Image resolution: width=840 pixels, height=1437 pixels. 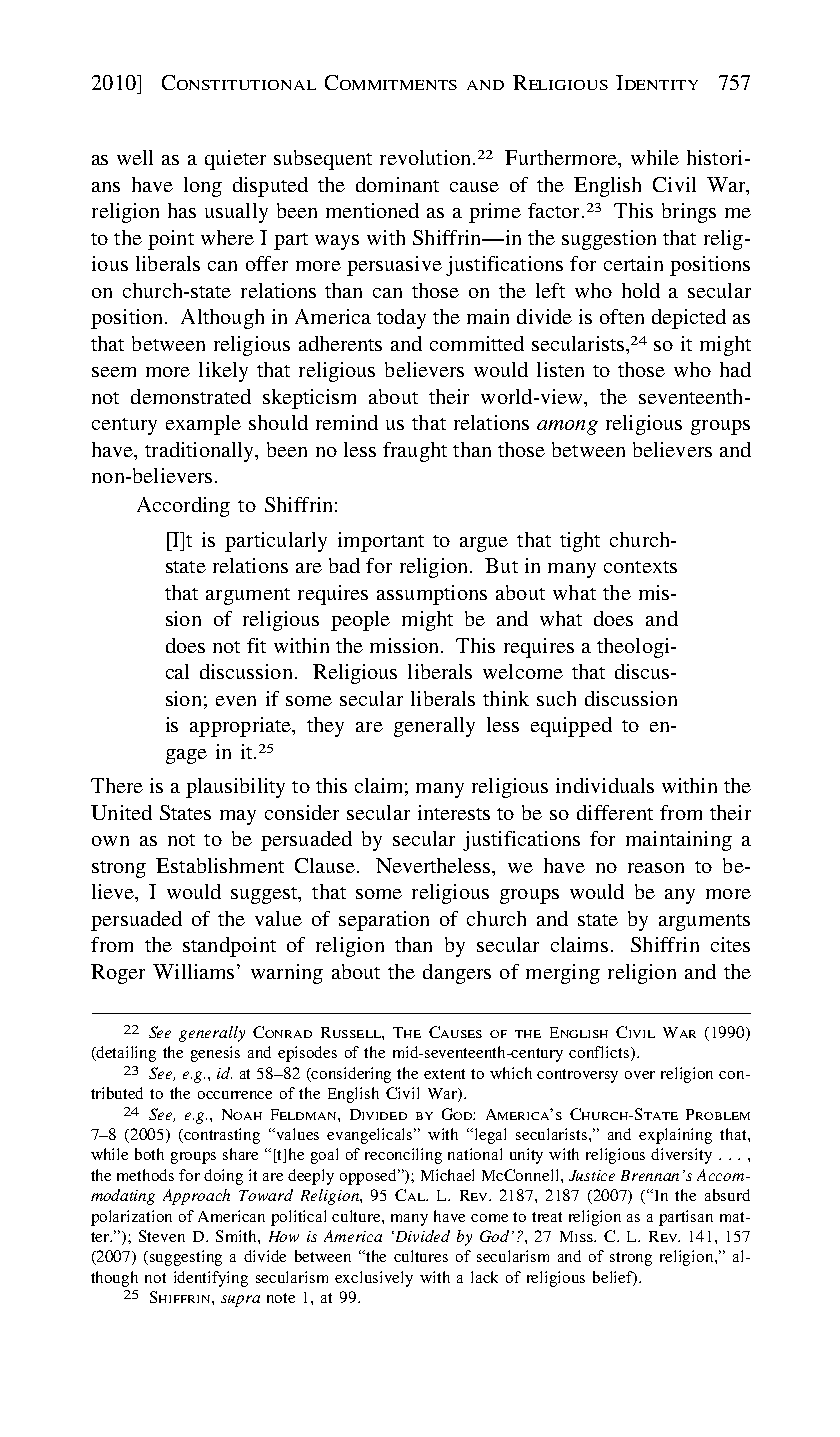 I want to click on exclusively, so click(x=374, y=1279).
